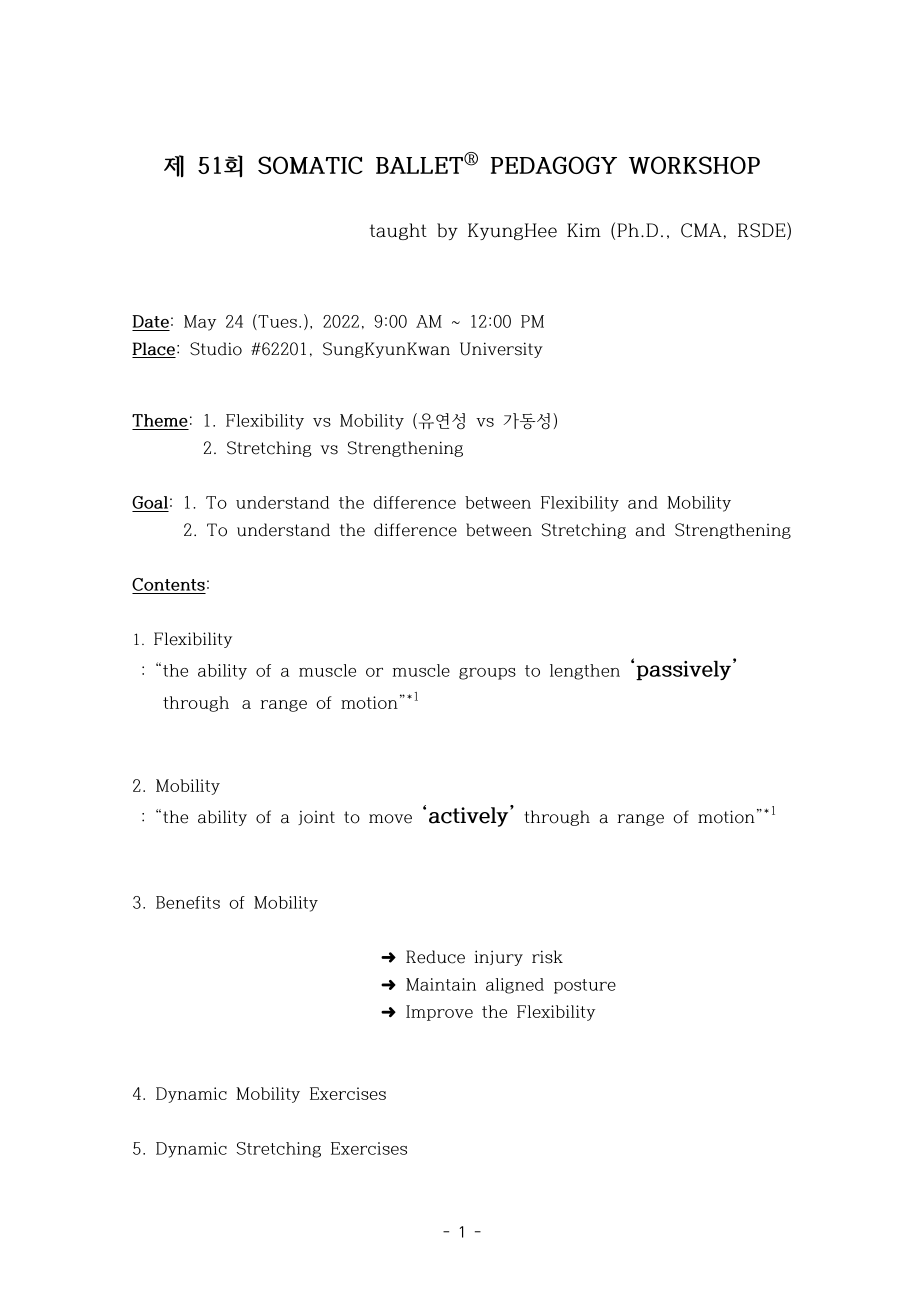 Image resolution: width=924 pixels, height=1307 pixels. Describe the element at coordinates (501, 350) in the page. I see `University` at that location.
